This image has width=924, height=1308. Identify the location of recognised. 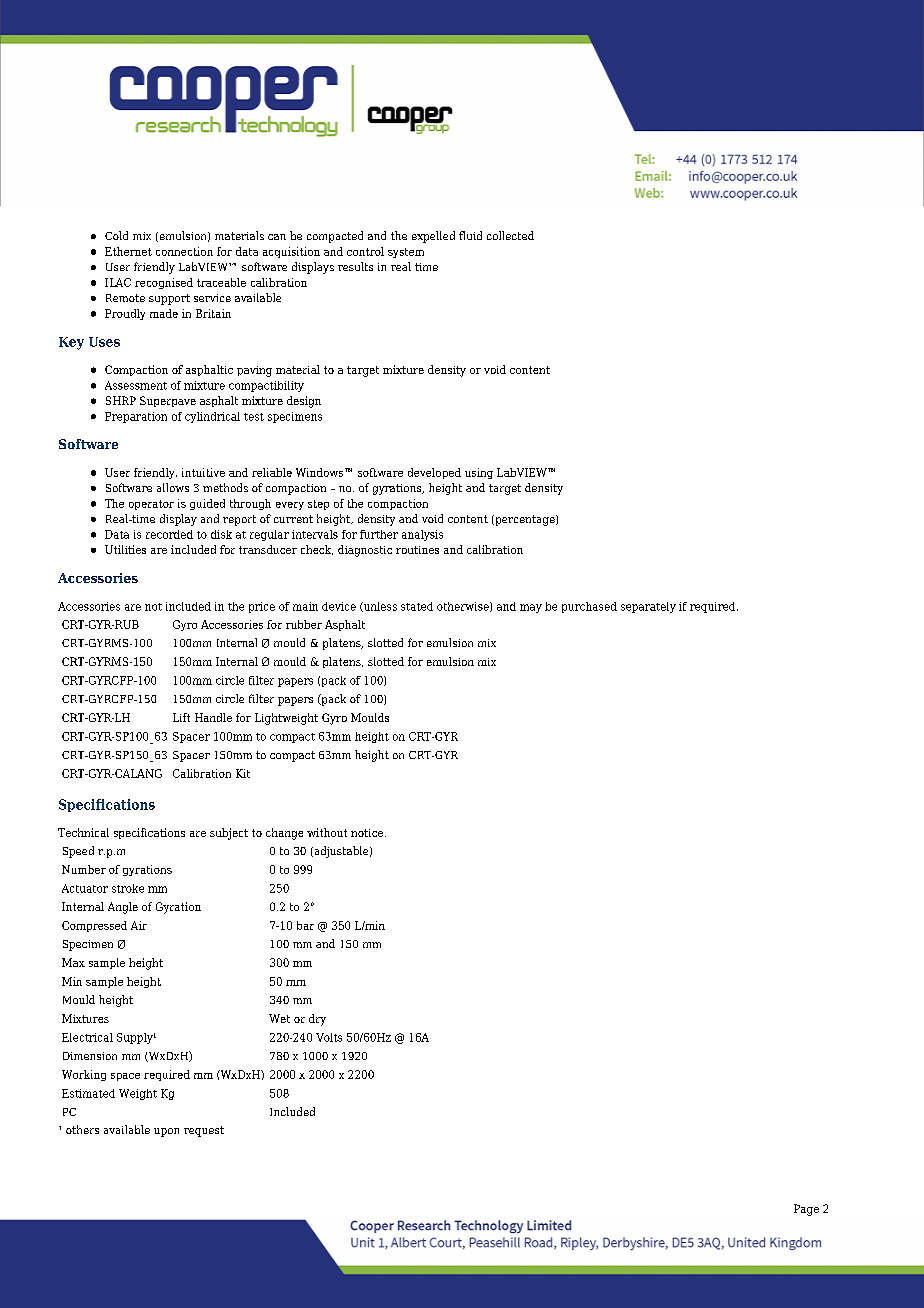
(164, 283).
